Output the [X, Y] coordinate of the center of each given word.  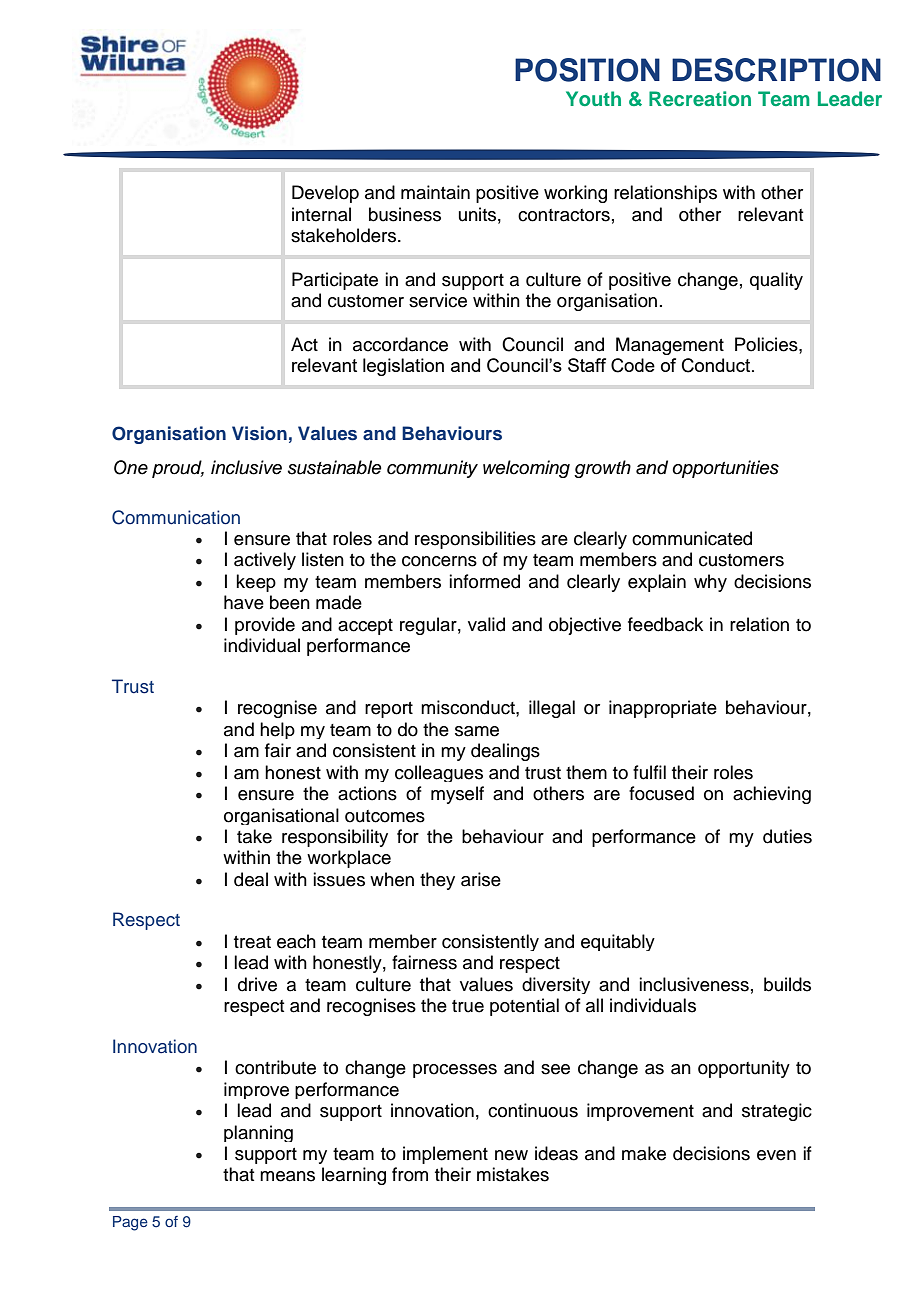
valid [486, 624]
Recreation [700, 98]
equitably [618, 942]
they [437, 881]
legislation [403, 367]
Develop [325, 194]
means [287, 1176]
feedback [665, 624]
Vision [259, 433]
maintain [435, 192]
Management [670, 346]
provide [265, 626]
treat [252, 942]
